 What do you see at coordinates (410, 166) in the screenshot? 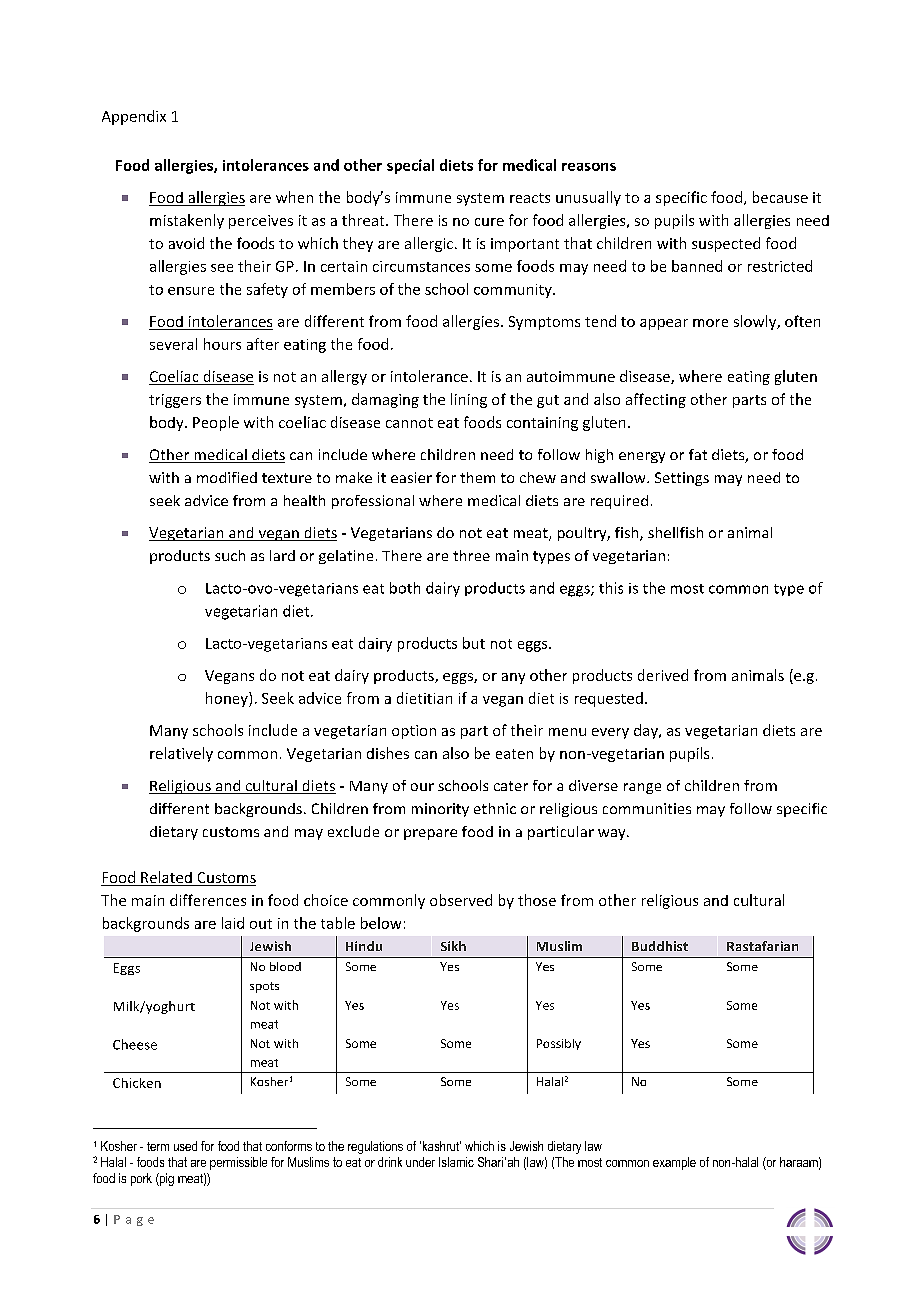
I see `special` at bounding box center [410, 166].
